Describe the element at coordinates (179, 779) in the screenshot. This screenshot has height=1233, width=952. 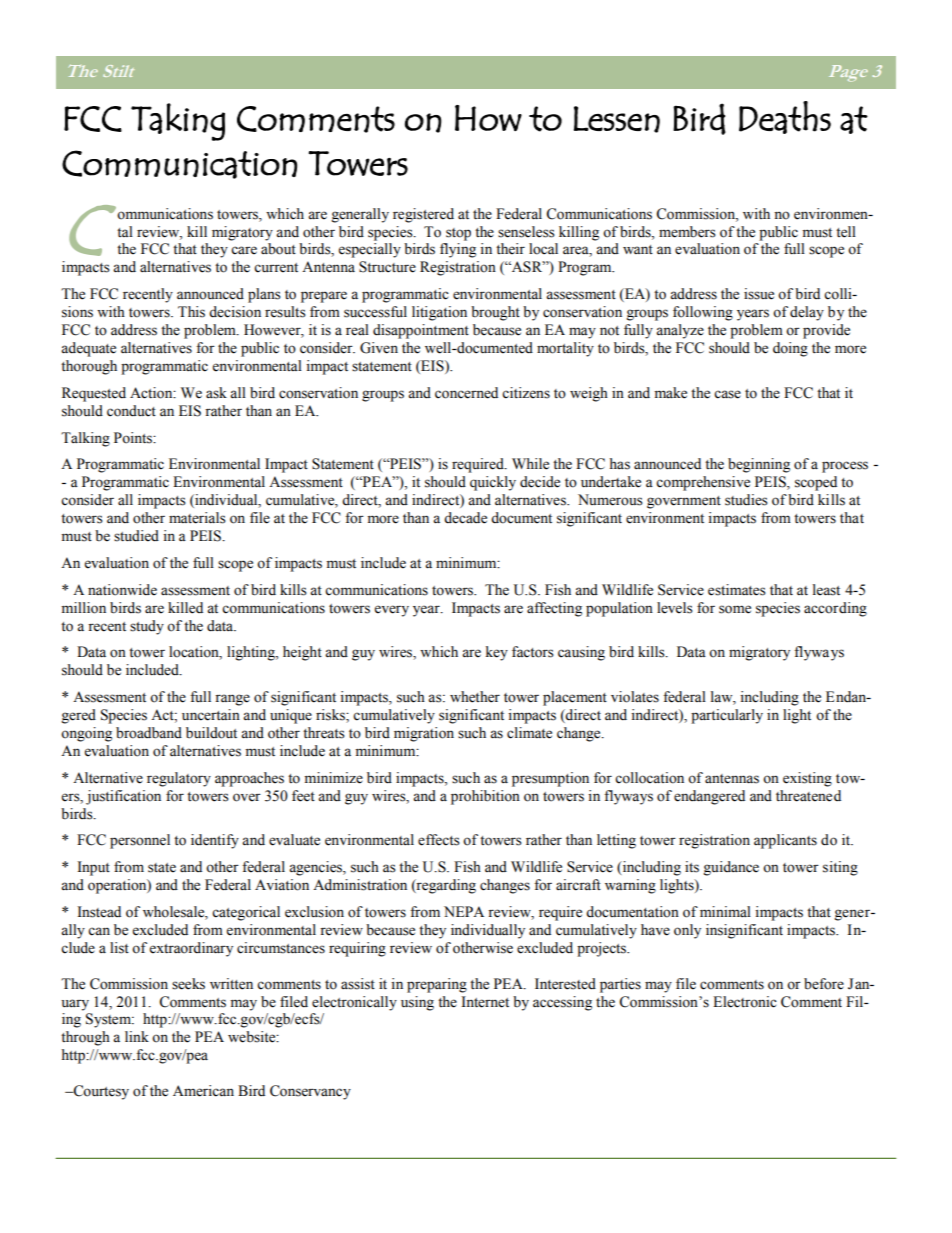
I see `regulatory` at that location.
